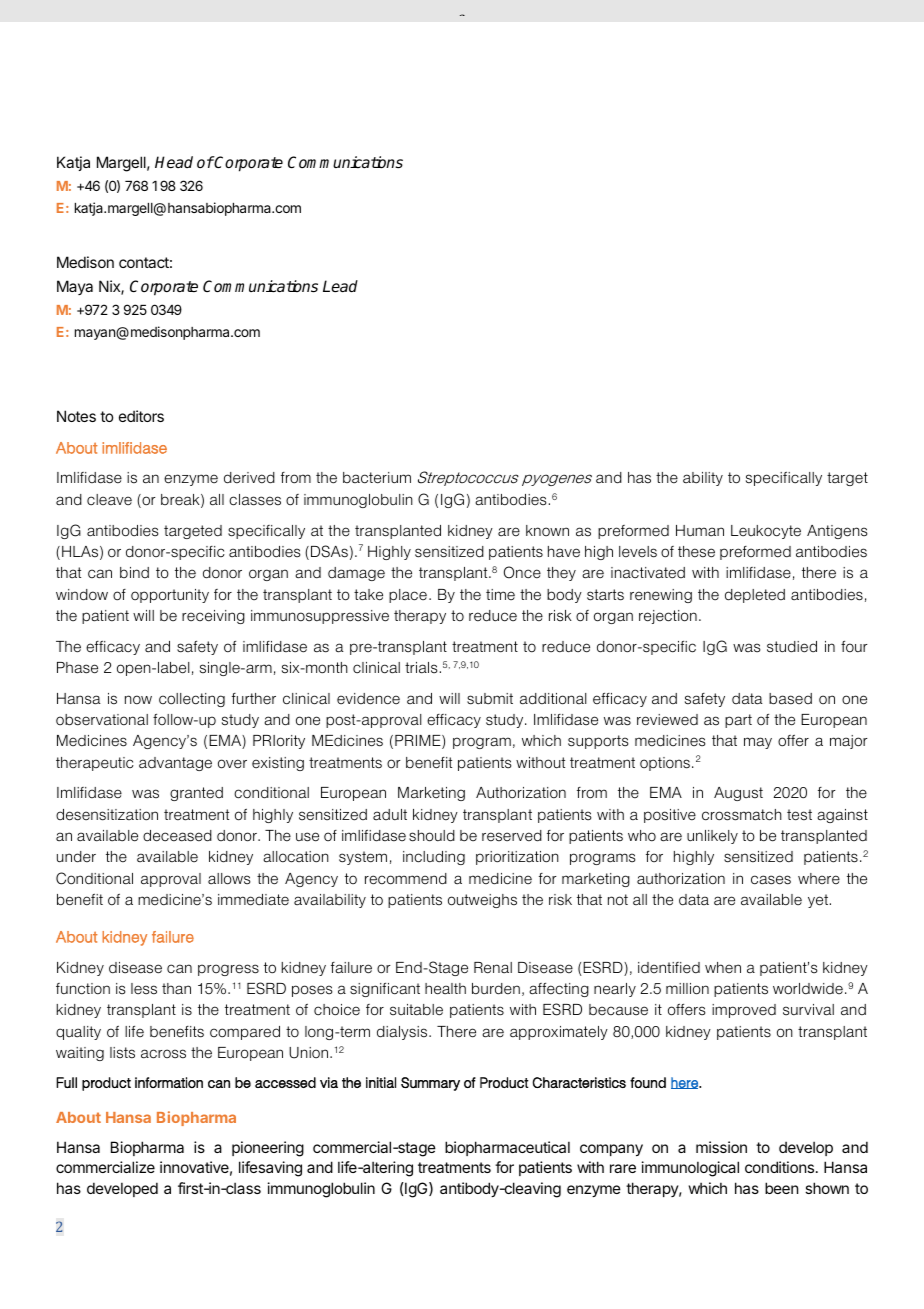 The image size is (924, 1309). What do you see at coordinates (781, 1167) in the screenshot?
I see `conditions` at bounding box center [781, 1167].
